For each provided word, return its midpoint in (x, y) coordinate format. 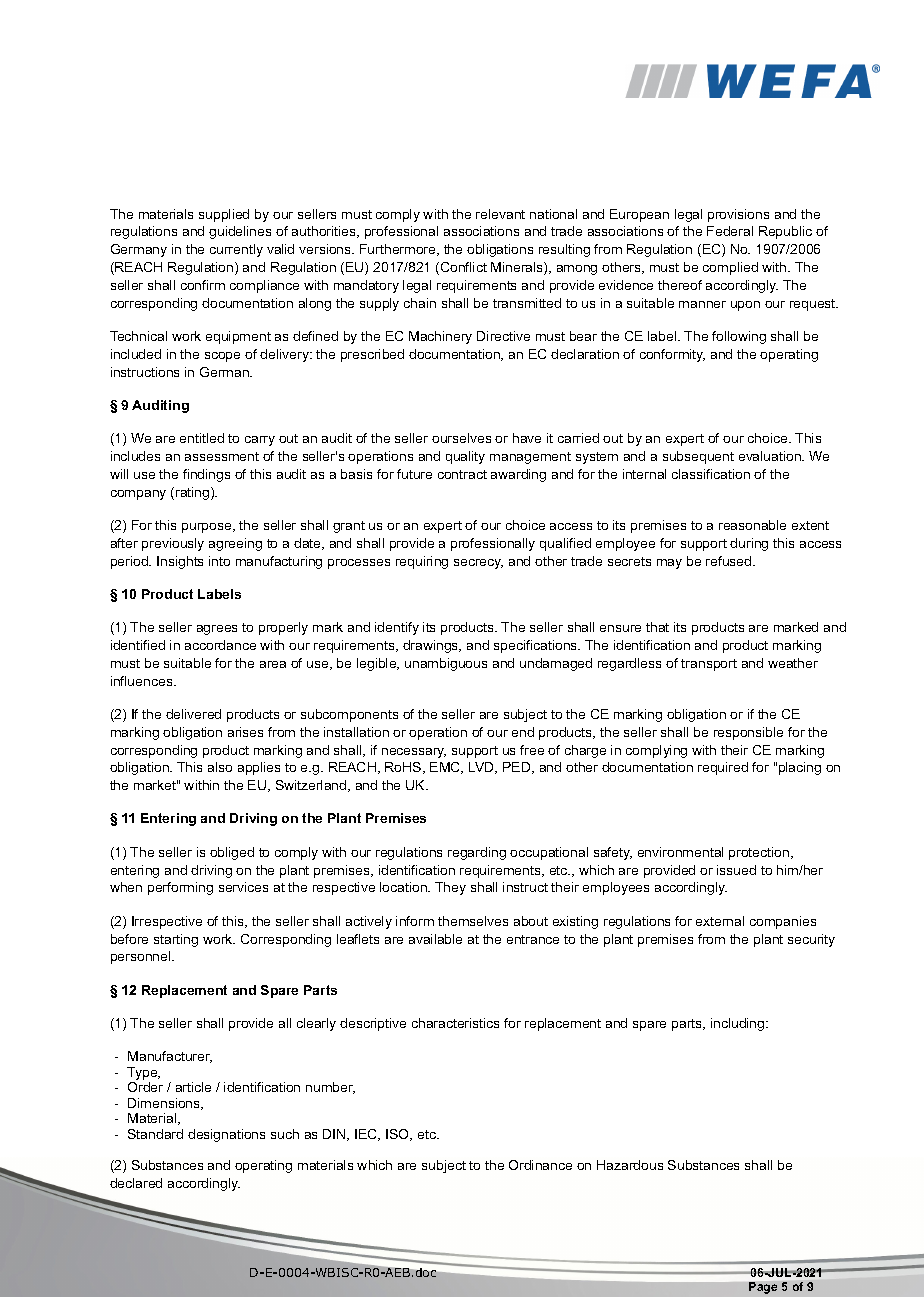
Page (763, 1288)
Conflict (464, 267)
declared (136, 1183)
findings (206, 475)
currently (236, 250)
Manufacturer (170, 1057)
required (723, 768)
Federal (730, 231)
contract (462, 474)
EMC (446, 768)
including (739, 1024)
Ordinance (540, 1165)
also (220, 767)
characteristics (455, 1023)
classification (711, 474)
